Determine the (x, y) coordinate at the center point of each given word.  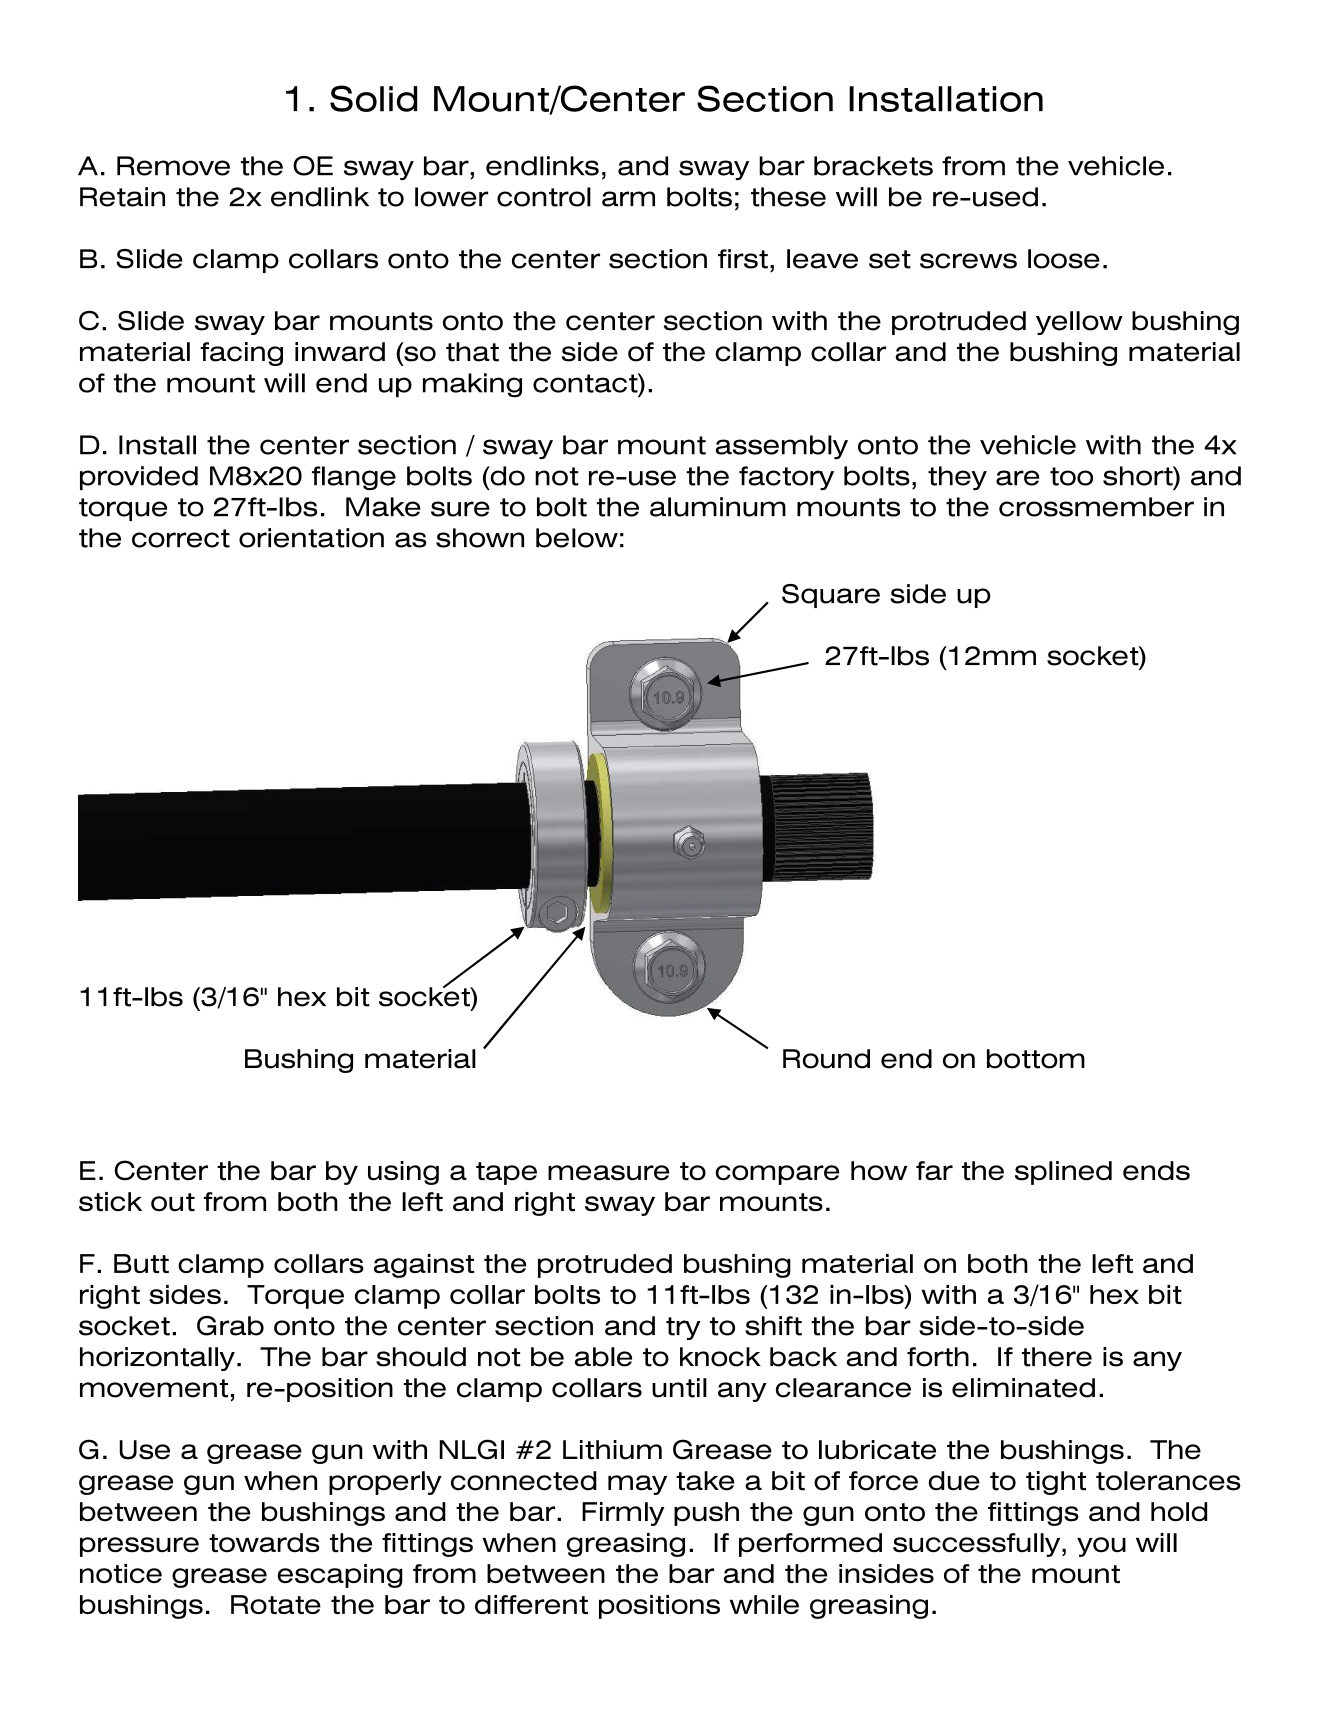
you (1101, 1547)
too (1071, 476)
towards (264, 1542)
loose (1064, 259)
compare (777, 1175)
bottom (1036, 1059)
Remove (173, 166)
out (173, 1202)
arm (628, 199)
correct (181, 538)
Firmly (623, 1514)
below (577, 538)
